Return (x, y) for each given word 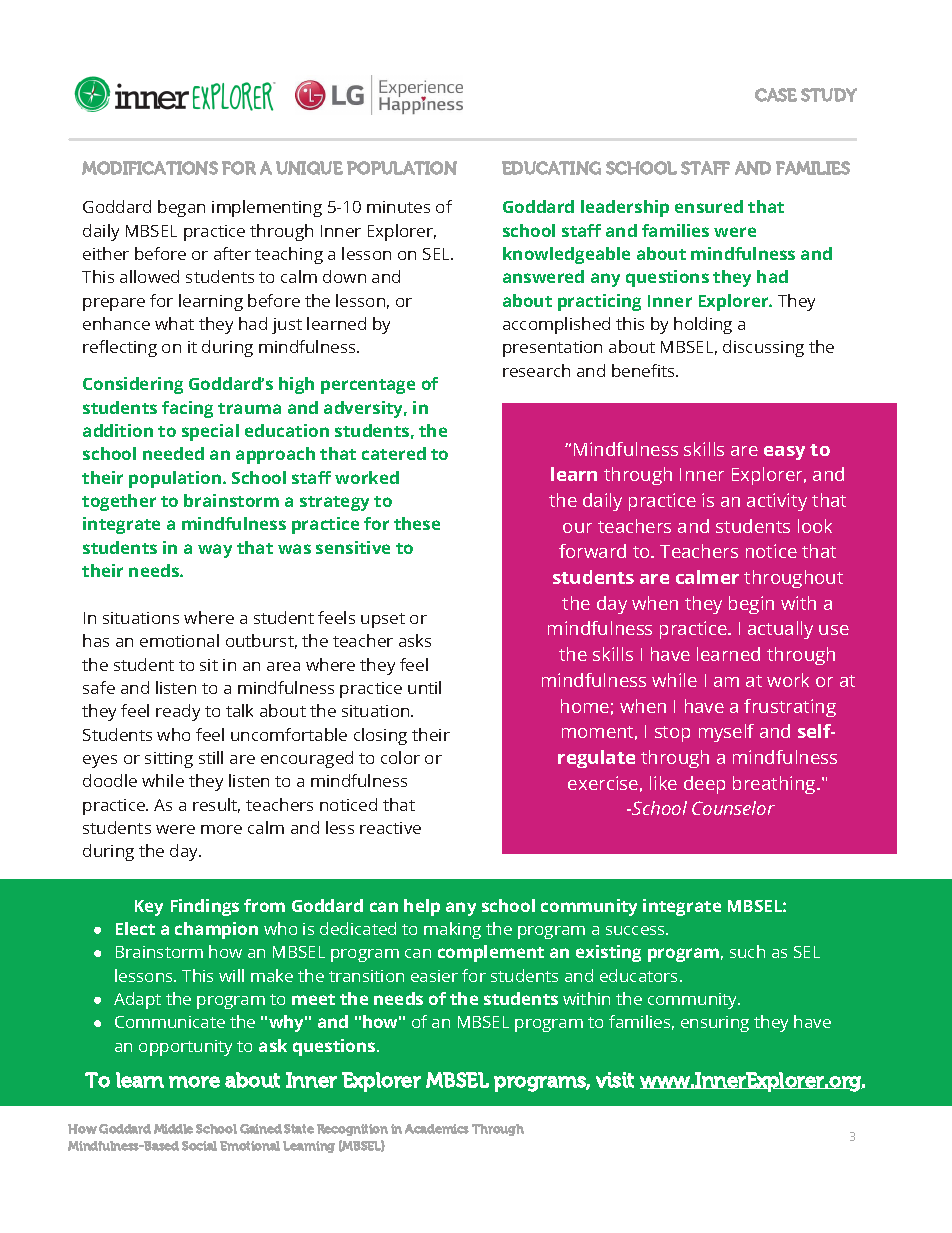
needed (173, 453)
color (400, 757)
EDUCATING (551, 168)
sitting (169, 760)
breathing (775, 785)
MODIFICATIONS (150, 168)
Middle (173, 1129)
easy (784, 453)
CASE (776, 95)
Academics (437, 1129)
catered (394, 453)
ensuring (715, 1024)
